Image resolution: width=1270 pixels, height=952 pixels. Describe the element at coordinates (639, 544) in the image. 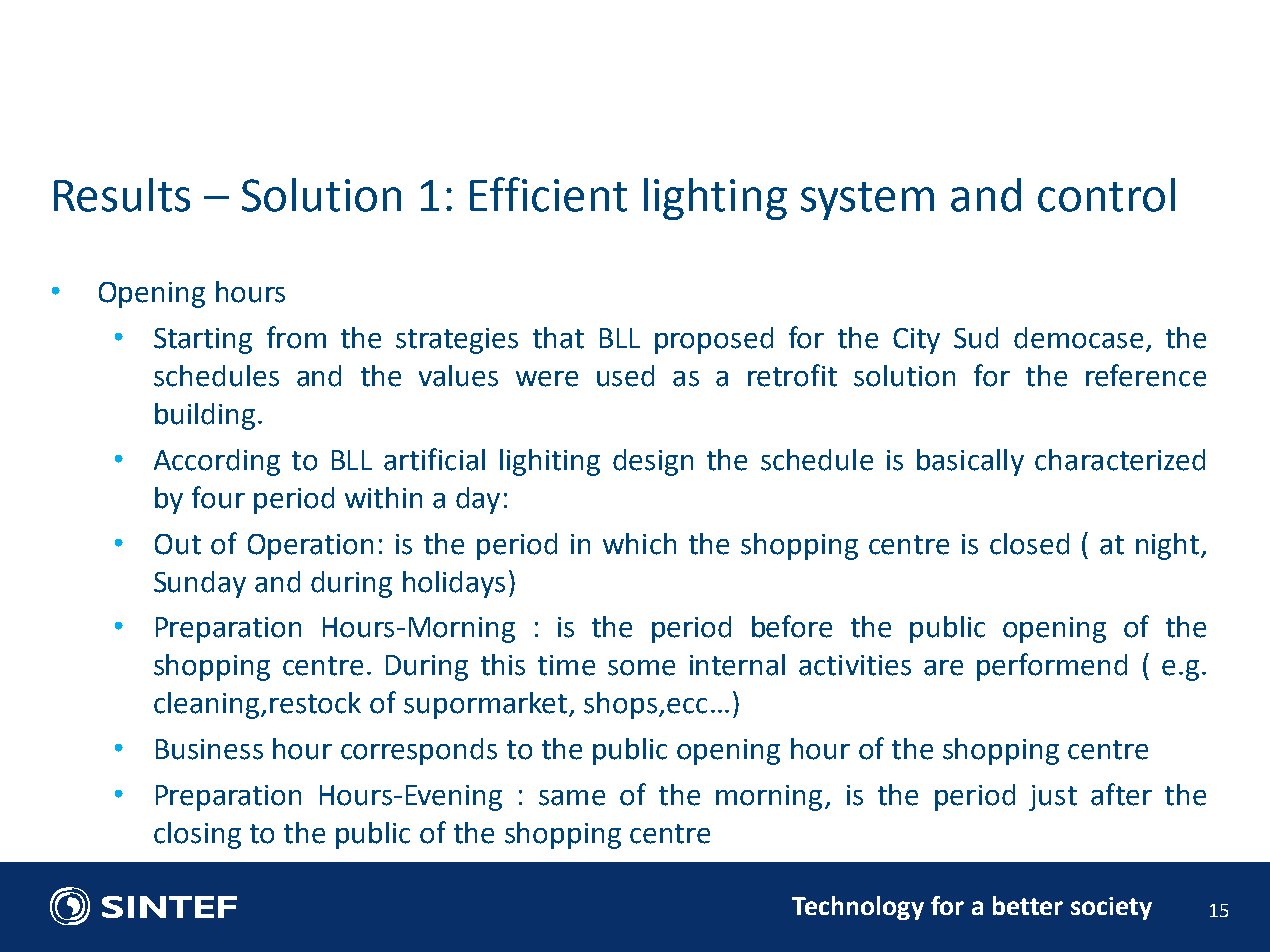

I see `which` at that location.
